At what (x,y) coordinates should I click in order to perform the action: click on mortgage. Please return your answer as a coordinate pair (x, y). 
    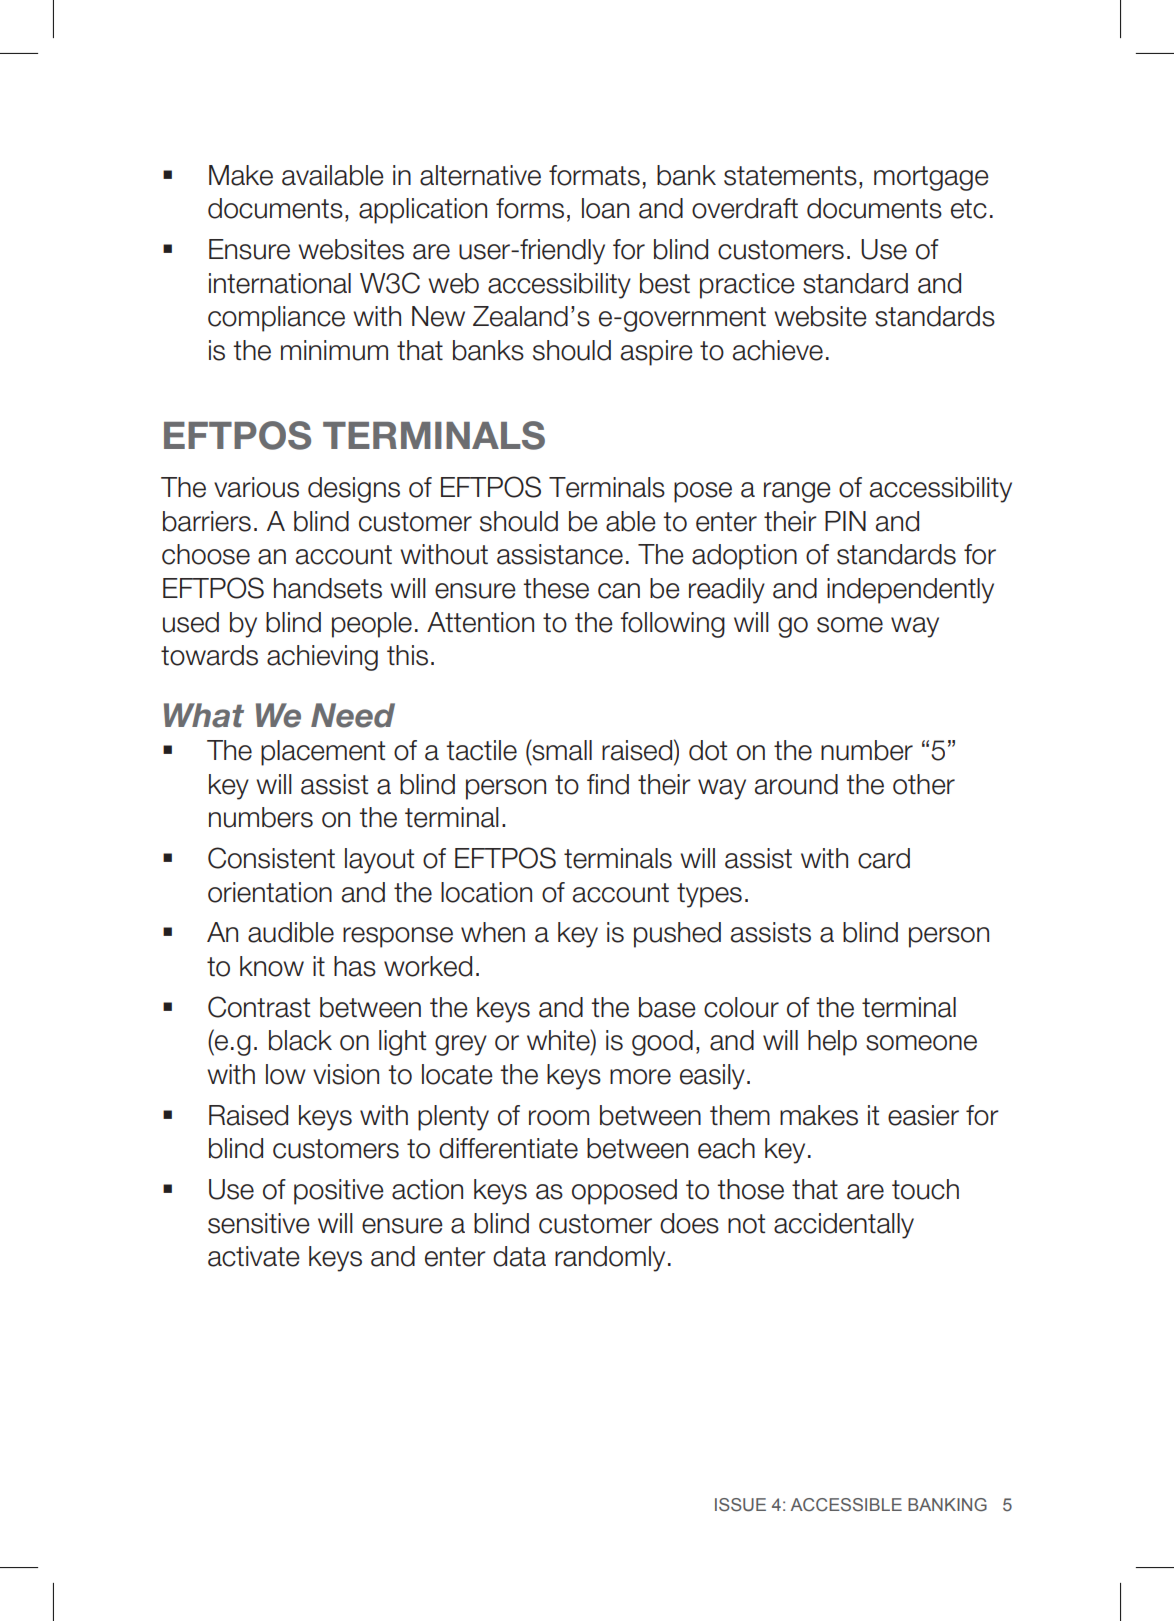
    Looking at the image, I should click on (931, 178).
